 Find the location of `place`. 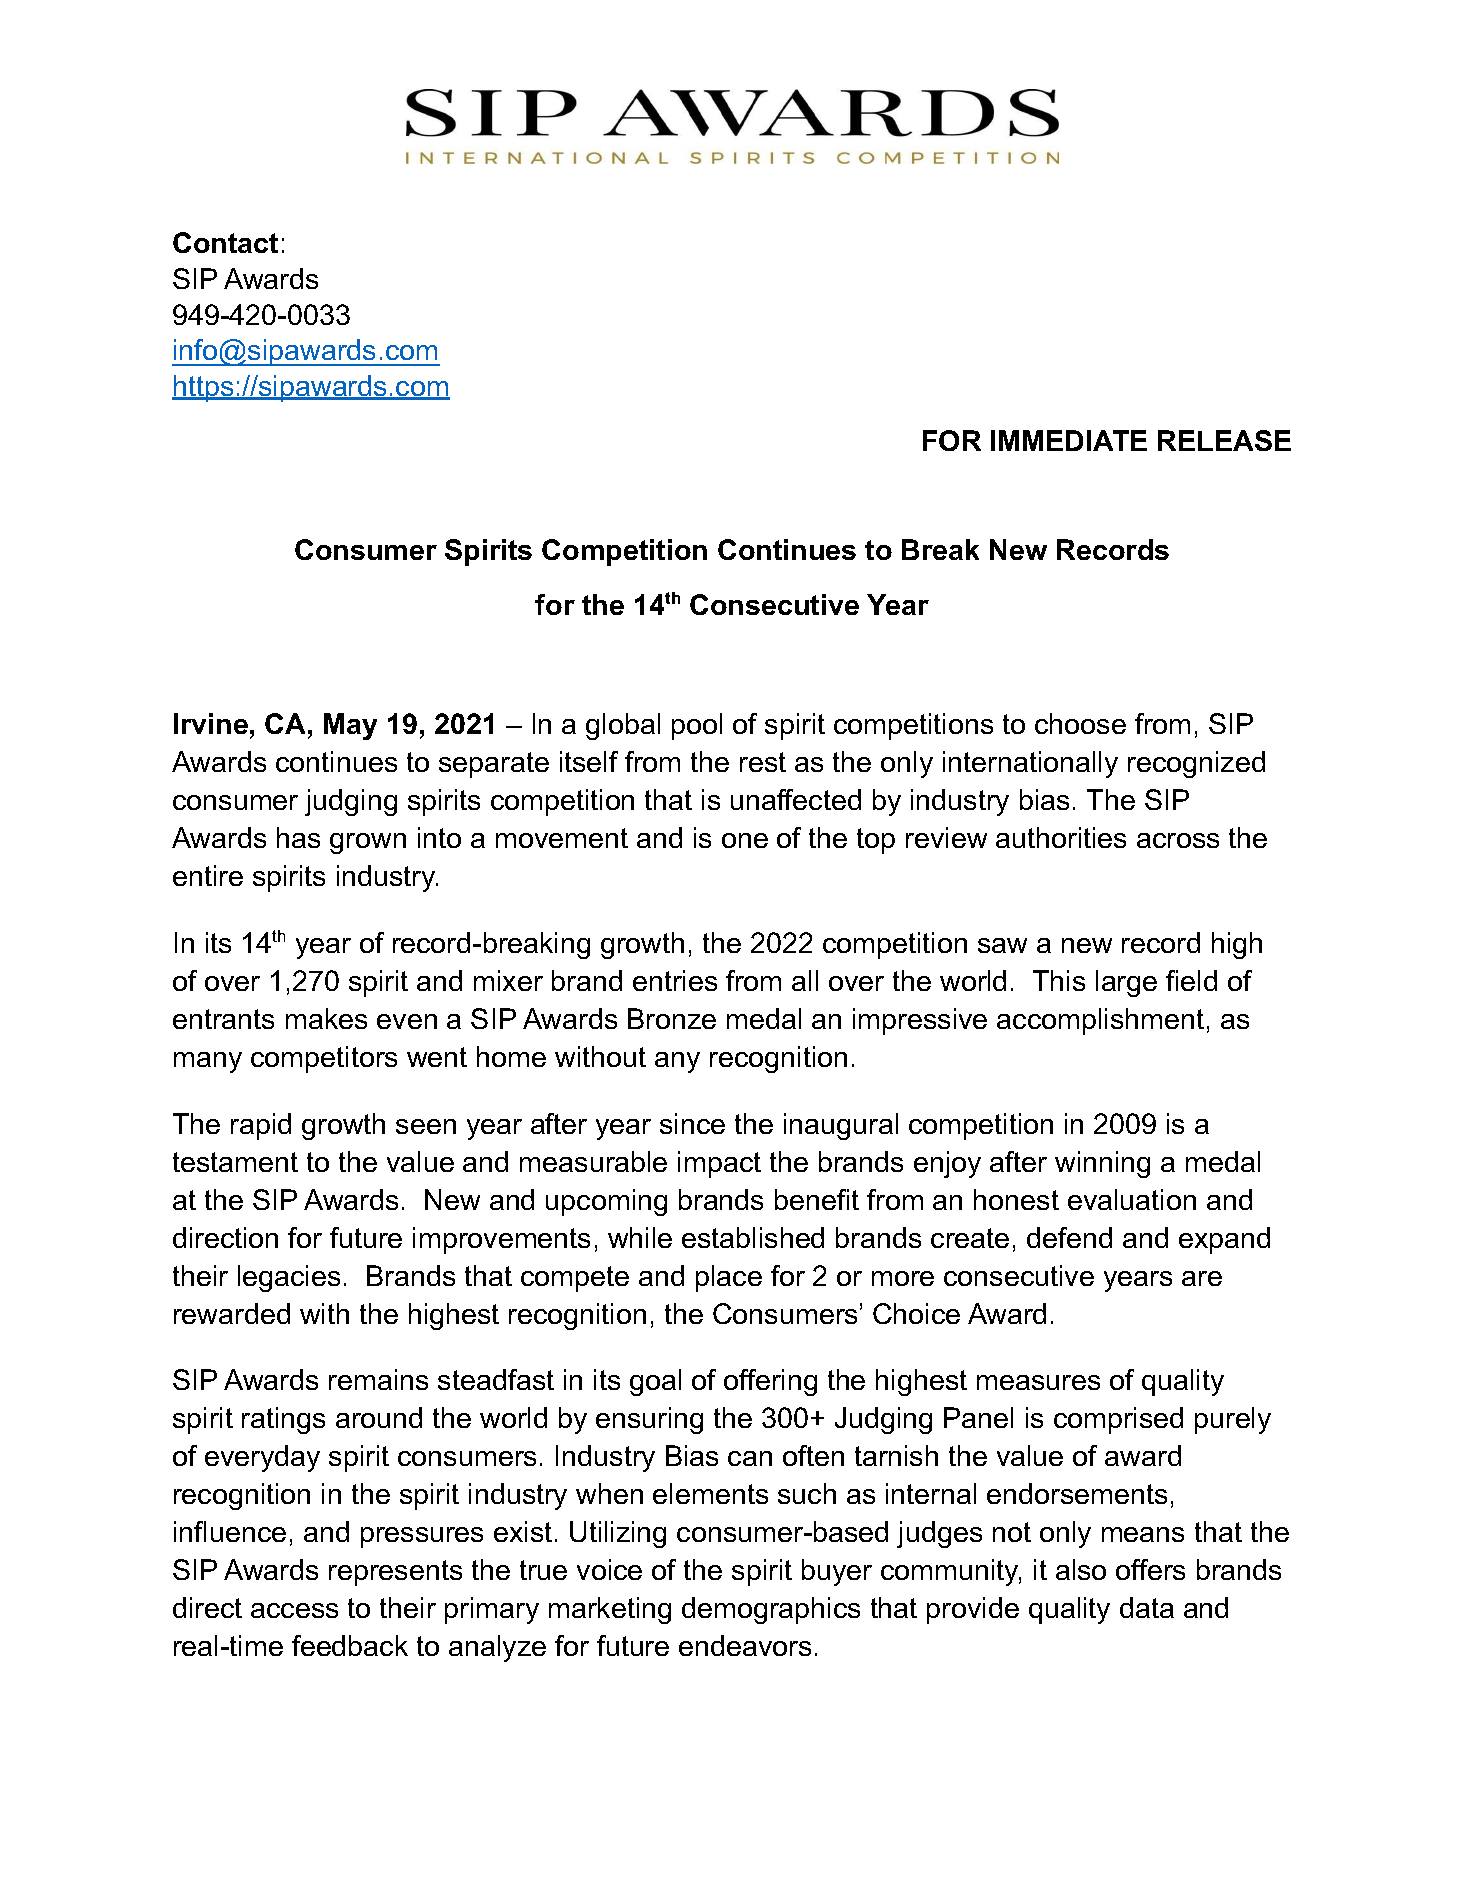

place is located at coordinates (729, 1278).
